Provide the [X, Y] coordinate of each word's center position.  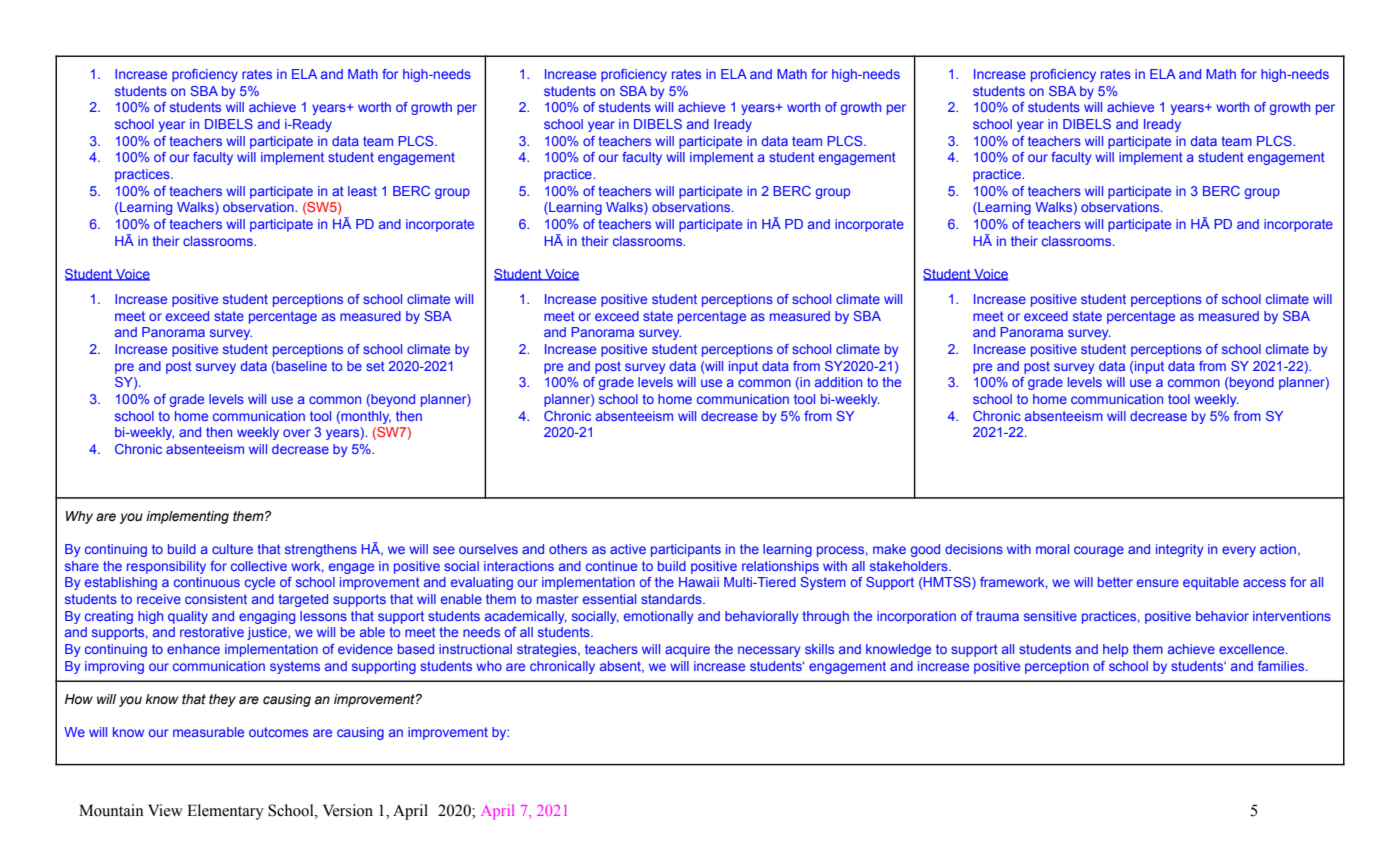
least [362, 191]
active [628, 549]
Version [348, 810]
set [375, 366]
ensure [1158, 583]
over [296, 433]
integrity [1179, 550]
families [1282, 666]
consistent [216, 599]
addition [838, 382]
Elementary [225, 812]
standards [672, 599]
